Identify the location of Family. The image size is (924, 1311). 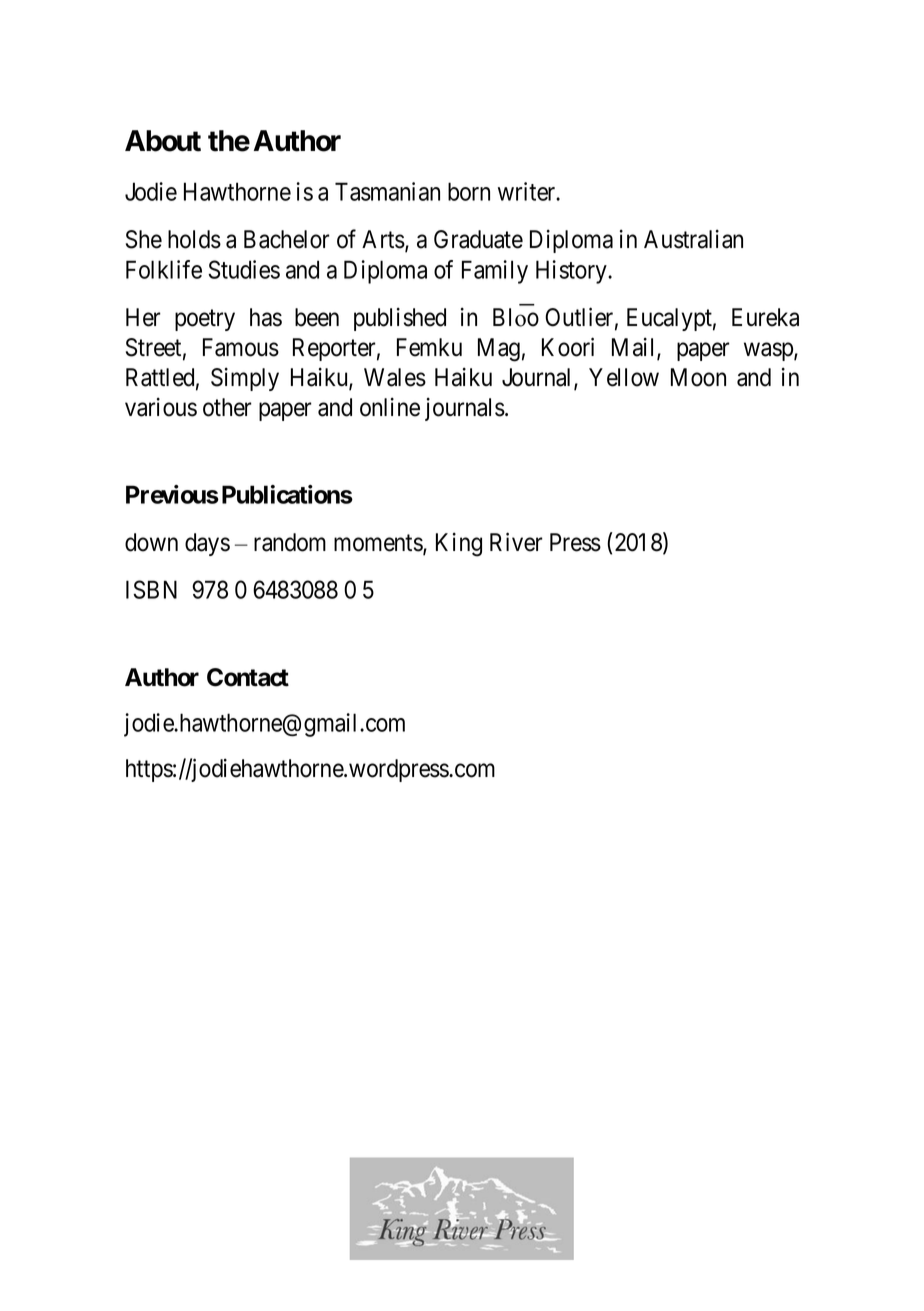
(495, 272).
